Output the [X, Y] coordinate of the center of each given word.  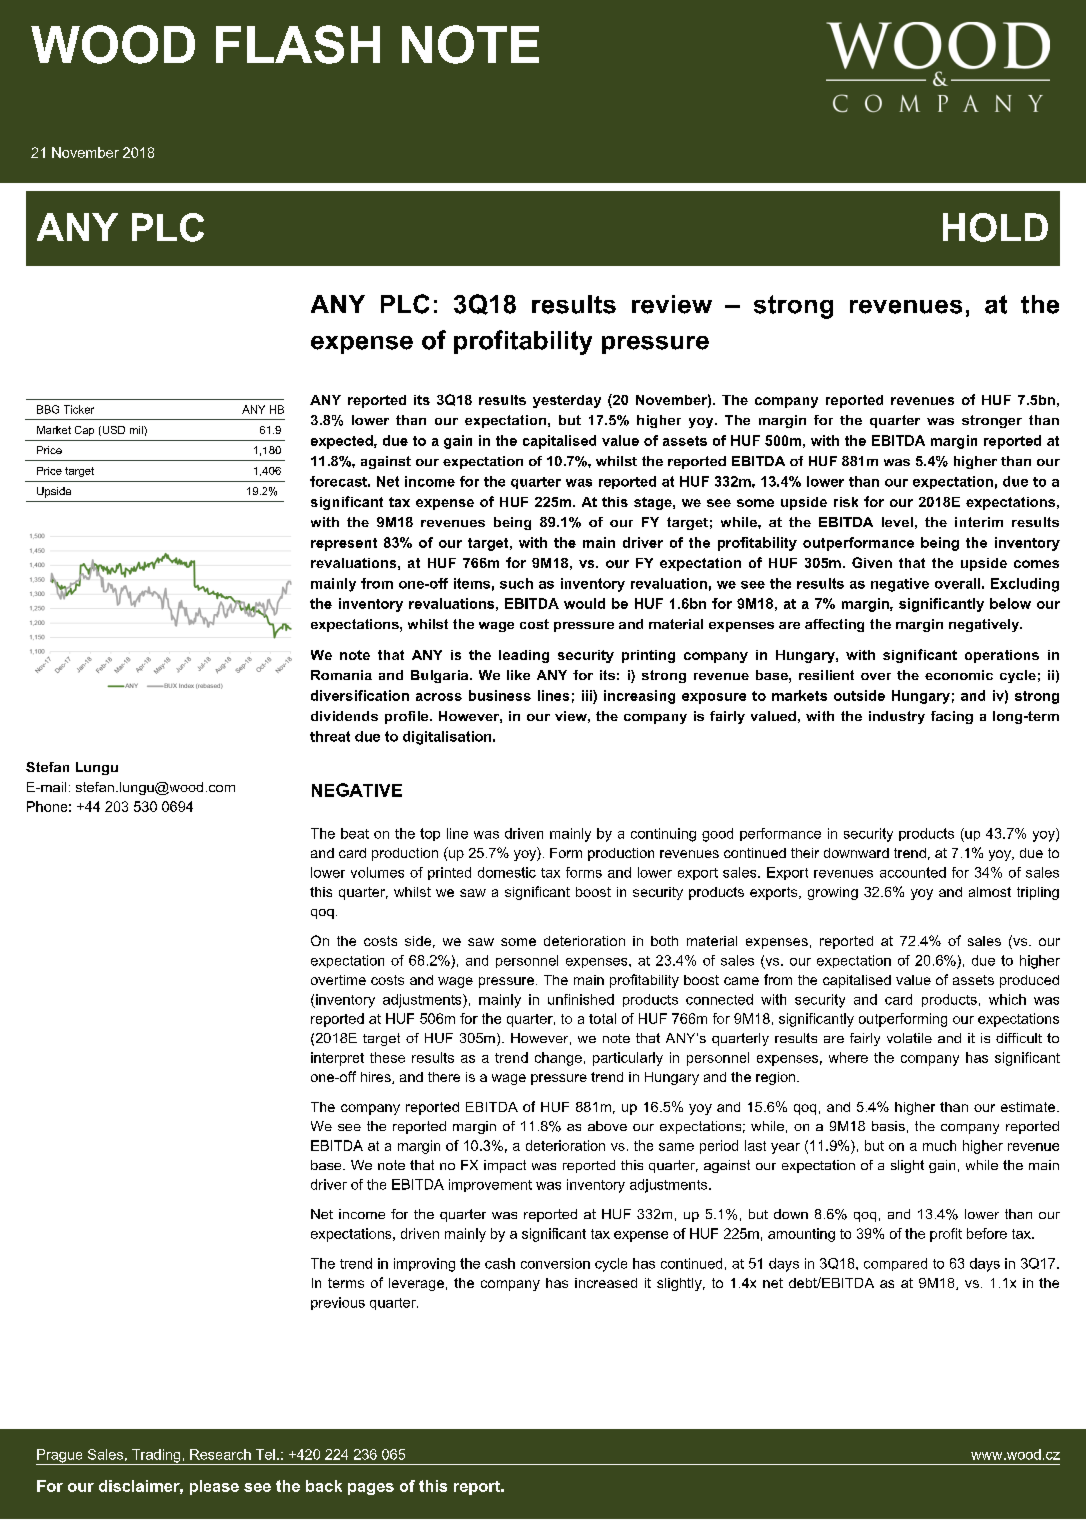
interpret [337, 1059]
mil [137, 430]
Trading [156, 1457]
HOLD [995, 227]
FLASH [298, 44]
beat [355, 833]
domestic [507, 872]
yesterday [567, 401]
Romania [341, 675]
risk [846, 502]
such [516, 583]
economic [959, 675]
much [939, 1145]
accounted [913, 872]
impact [505, 1166]
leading [524, 656]
